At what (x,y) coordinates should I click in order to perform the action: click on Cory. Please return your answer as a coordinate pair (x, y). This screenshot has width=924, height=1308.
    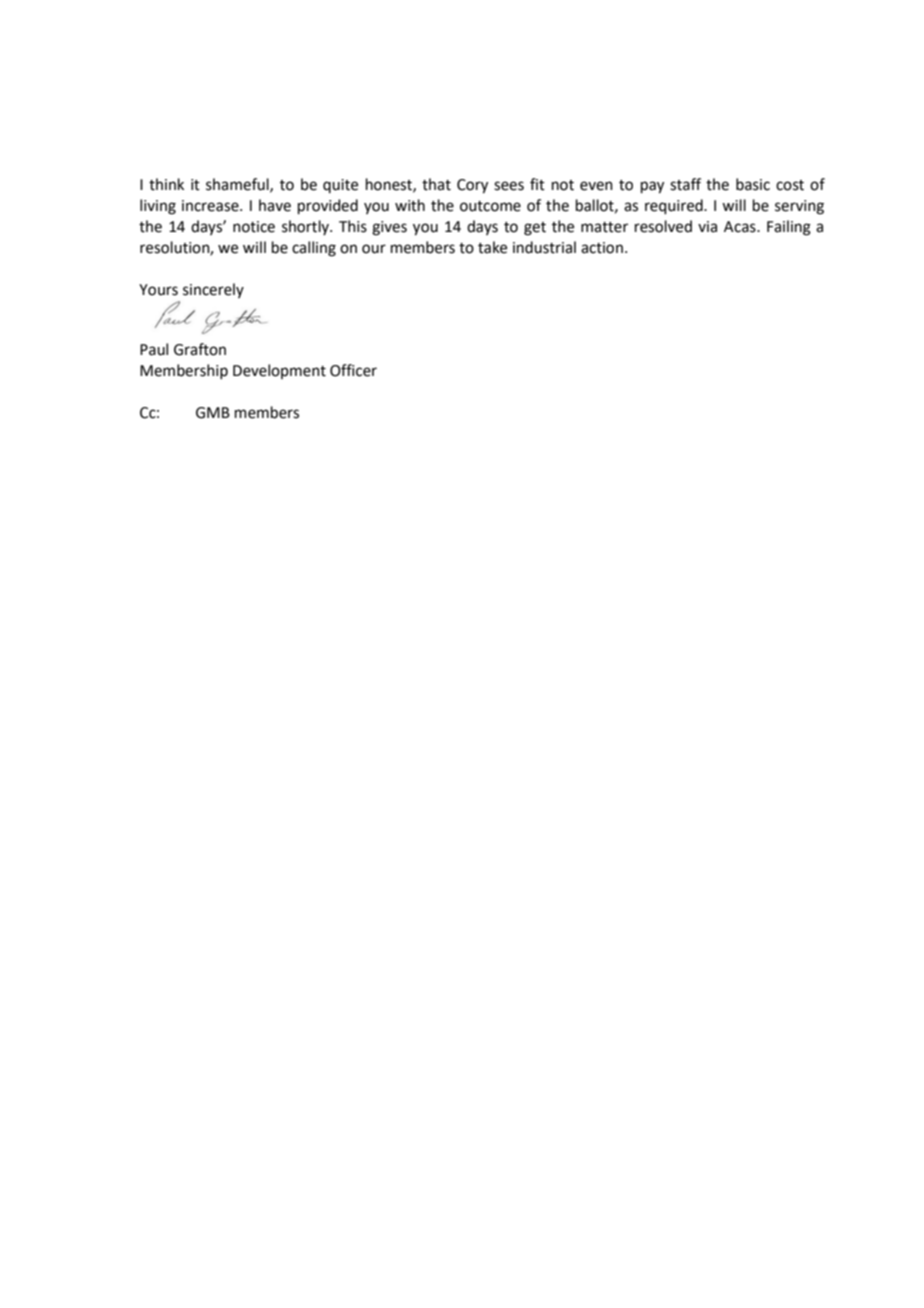
    Looking at the image, I should click on (472, 186).
